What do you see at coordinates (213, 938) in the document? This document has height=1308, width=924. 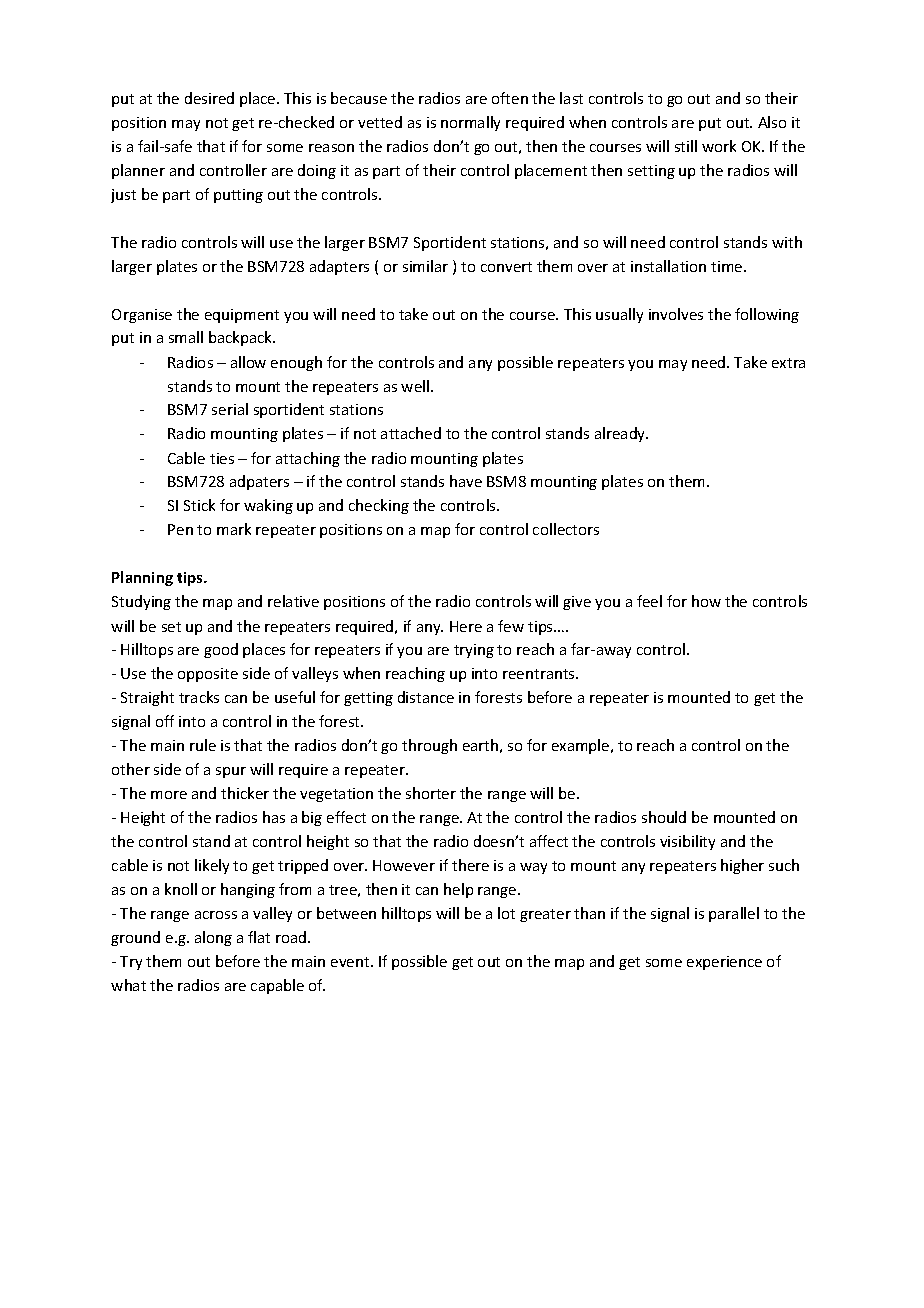 I see `along` at bounding box center [213, 938].
